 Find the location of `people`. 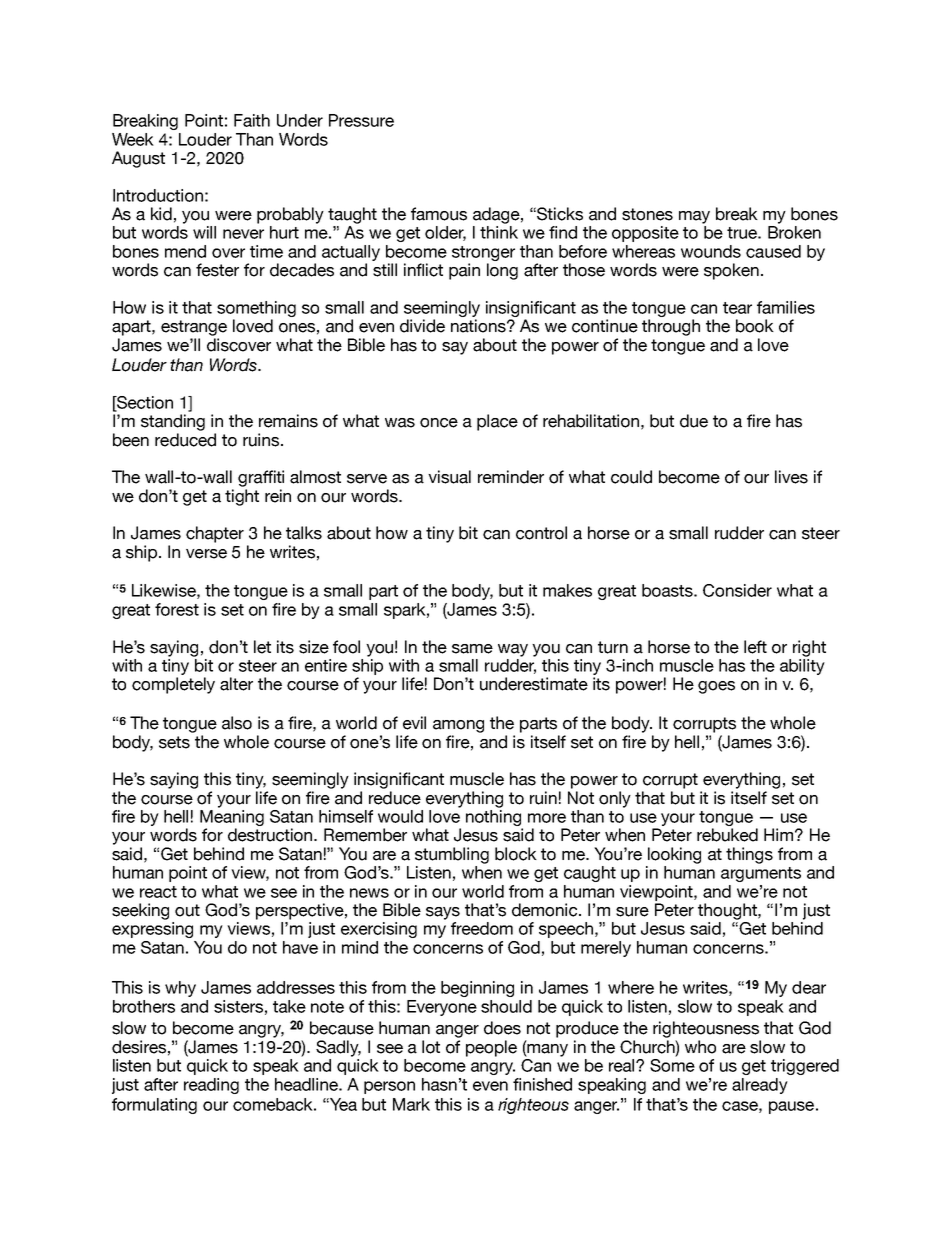

people is located at coordinates (491, 1048).
